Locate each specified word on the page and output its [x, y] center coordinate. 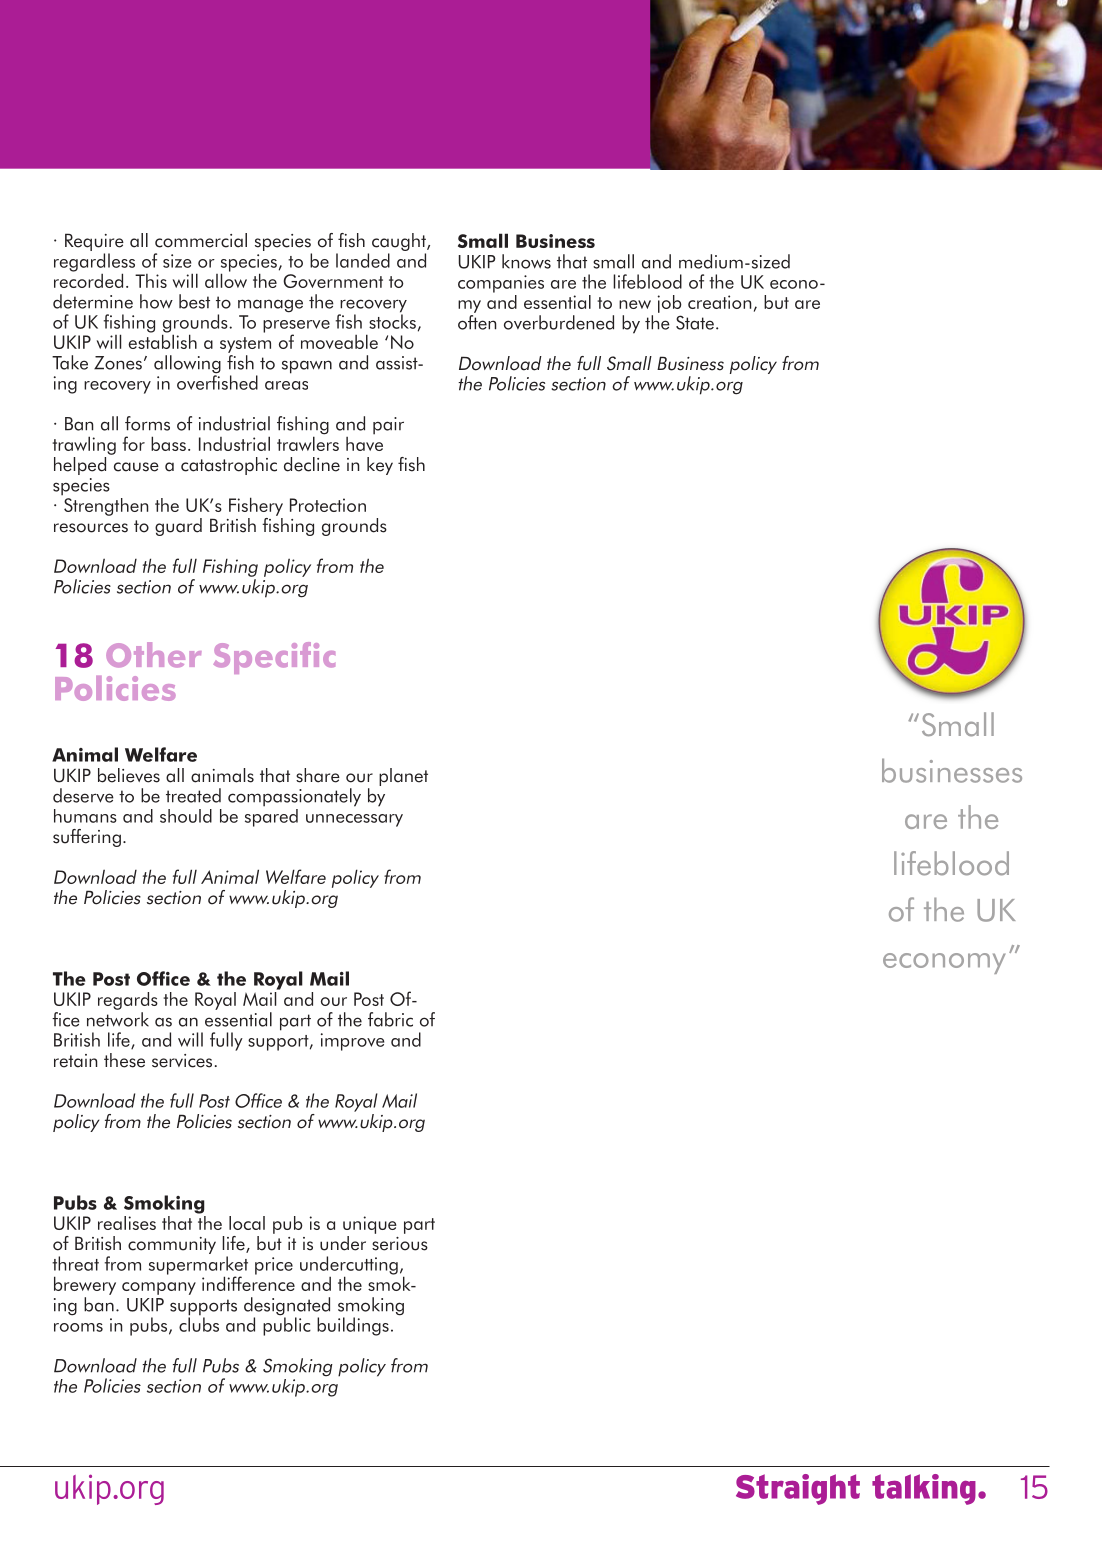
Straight [798, 1489]
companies [501, 284]
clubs [199, 1323]
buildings [353, 1326]
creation [719, 302]
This [151, 281]
